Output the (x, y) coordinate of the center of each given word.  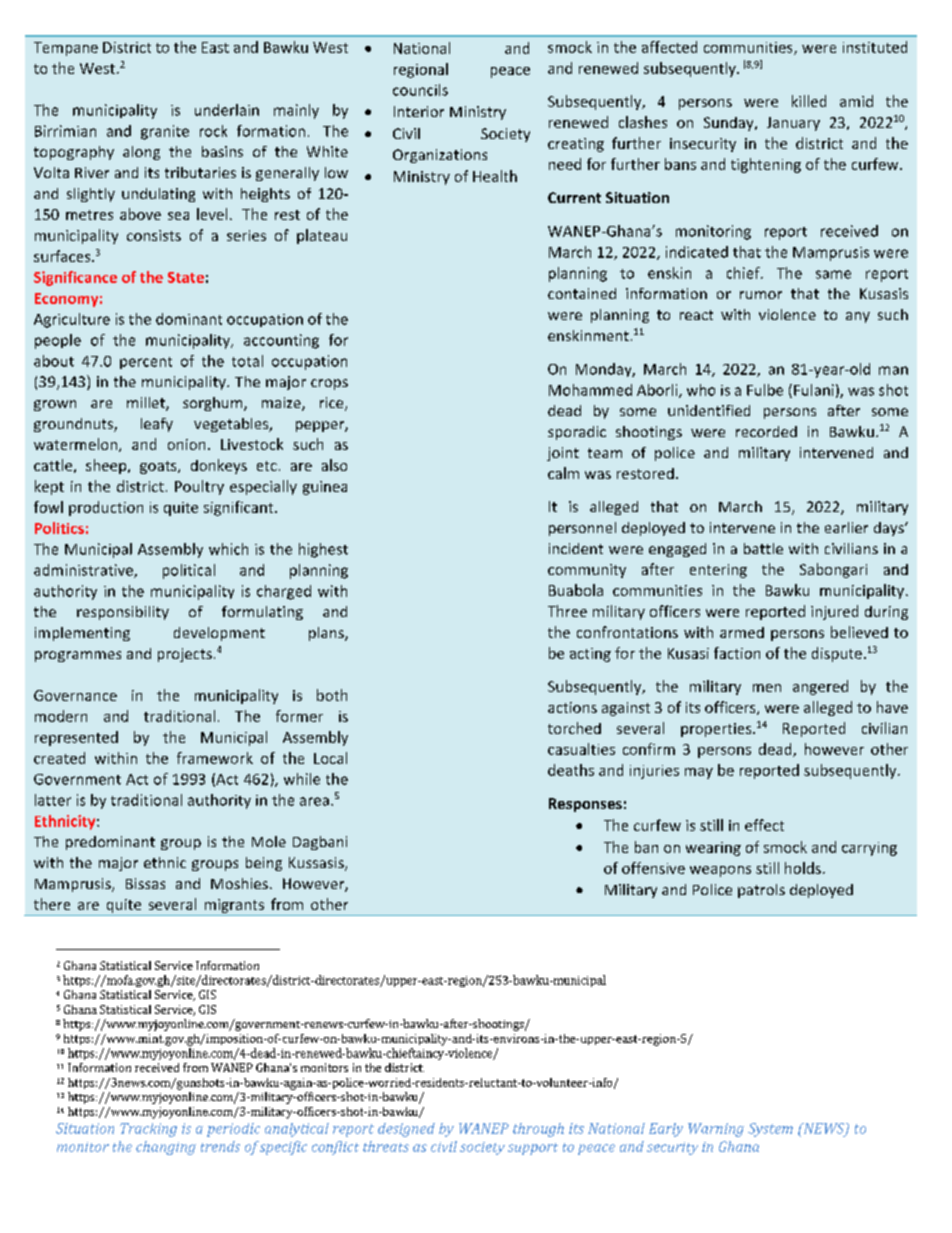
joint (563, 454)
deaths (571, 770)
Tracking (148, 1130)
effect (764, 825)
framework (215, 758)
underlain (227, 110)
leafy (157, 425)
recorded (766, 431)
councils (420, 90)
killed (809, 101)
